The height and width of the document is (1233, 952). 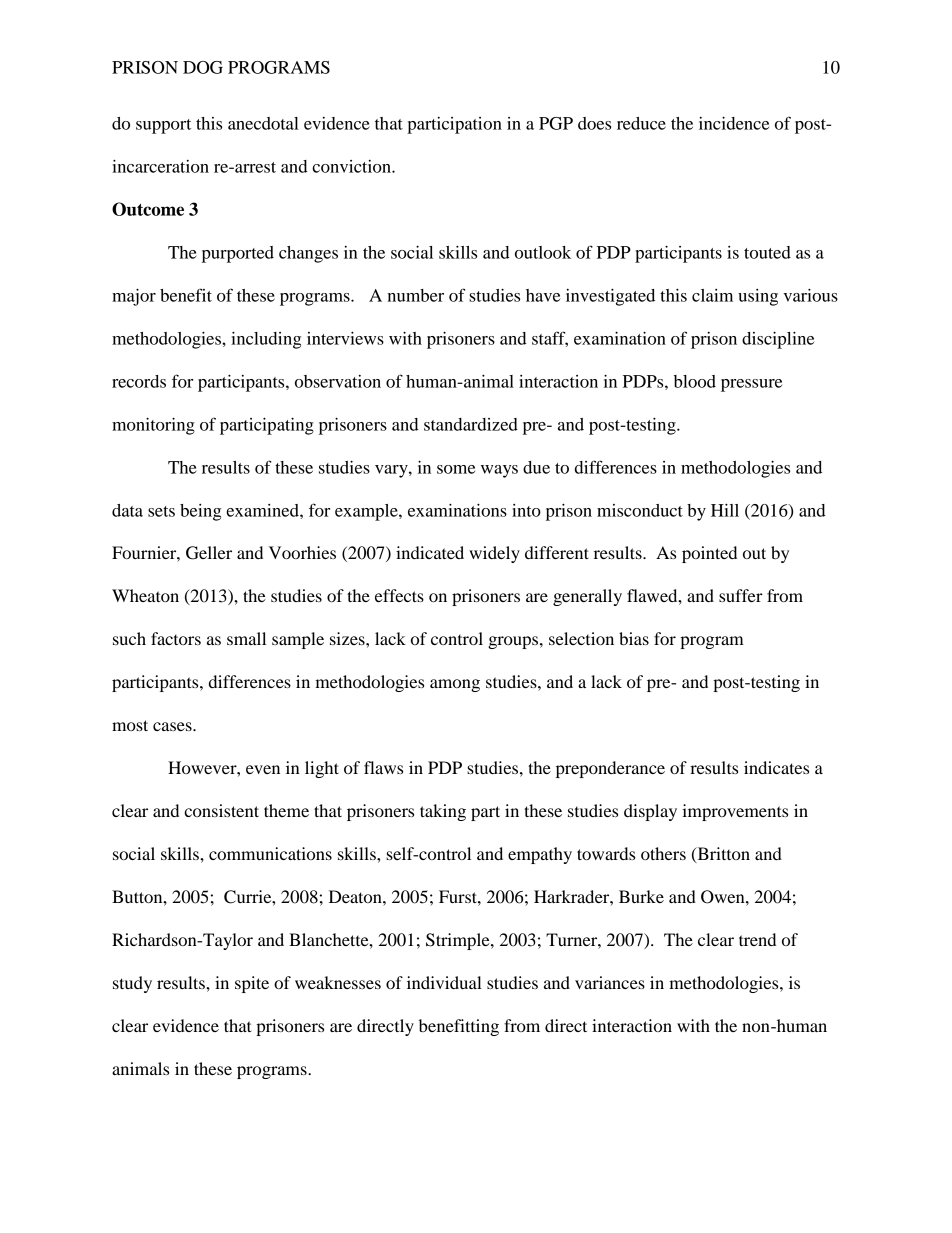 What do you see at coordinates (399, 595) in the document?
I see `effects` at bounding box center [399, 595].
